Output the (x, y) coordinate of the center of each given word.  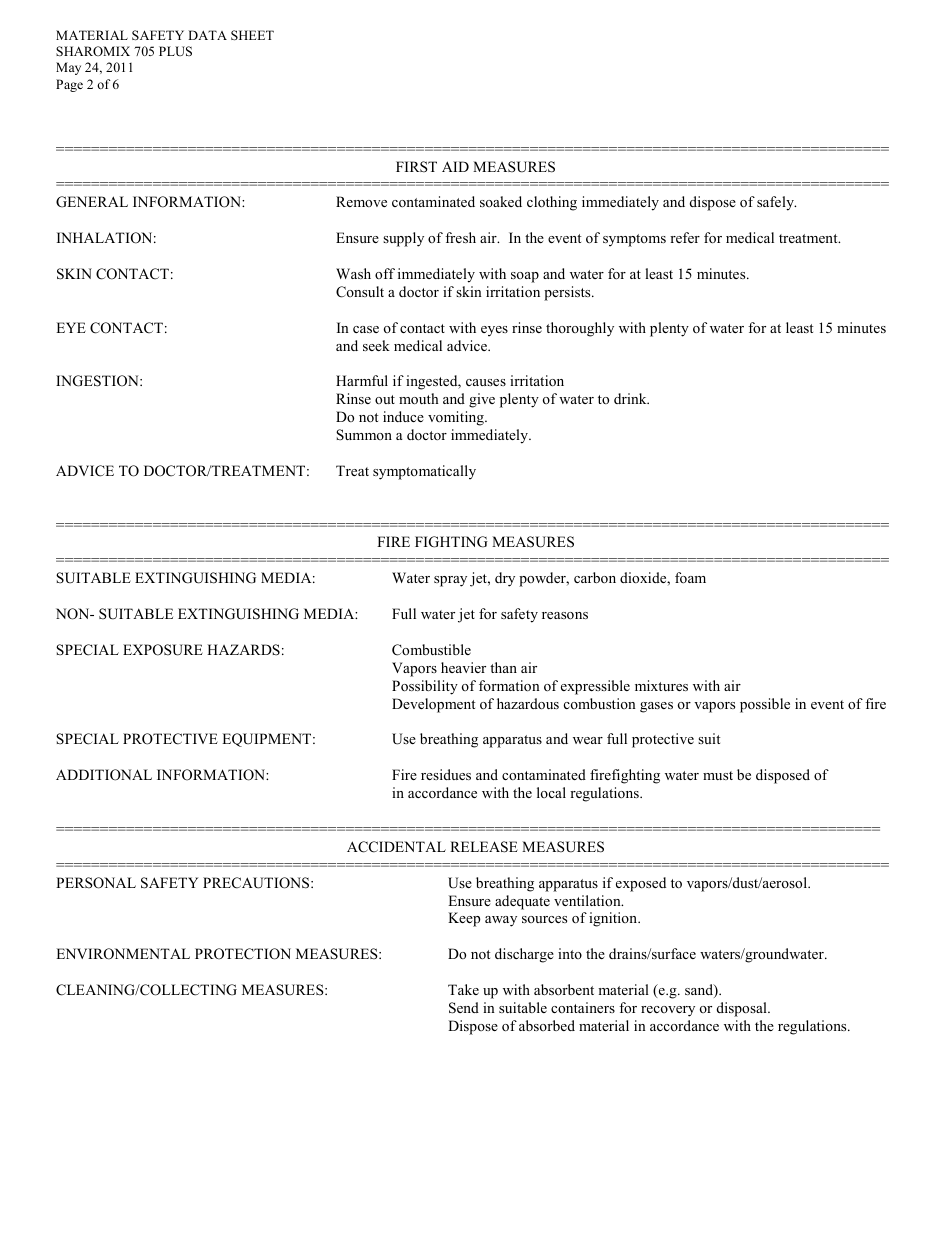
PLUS (175, 51)
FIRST (416, 167)
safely (776, 203)
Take (463, 989)
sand (700, 991)
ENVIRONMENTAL (123, 954)
